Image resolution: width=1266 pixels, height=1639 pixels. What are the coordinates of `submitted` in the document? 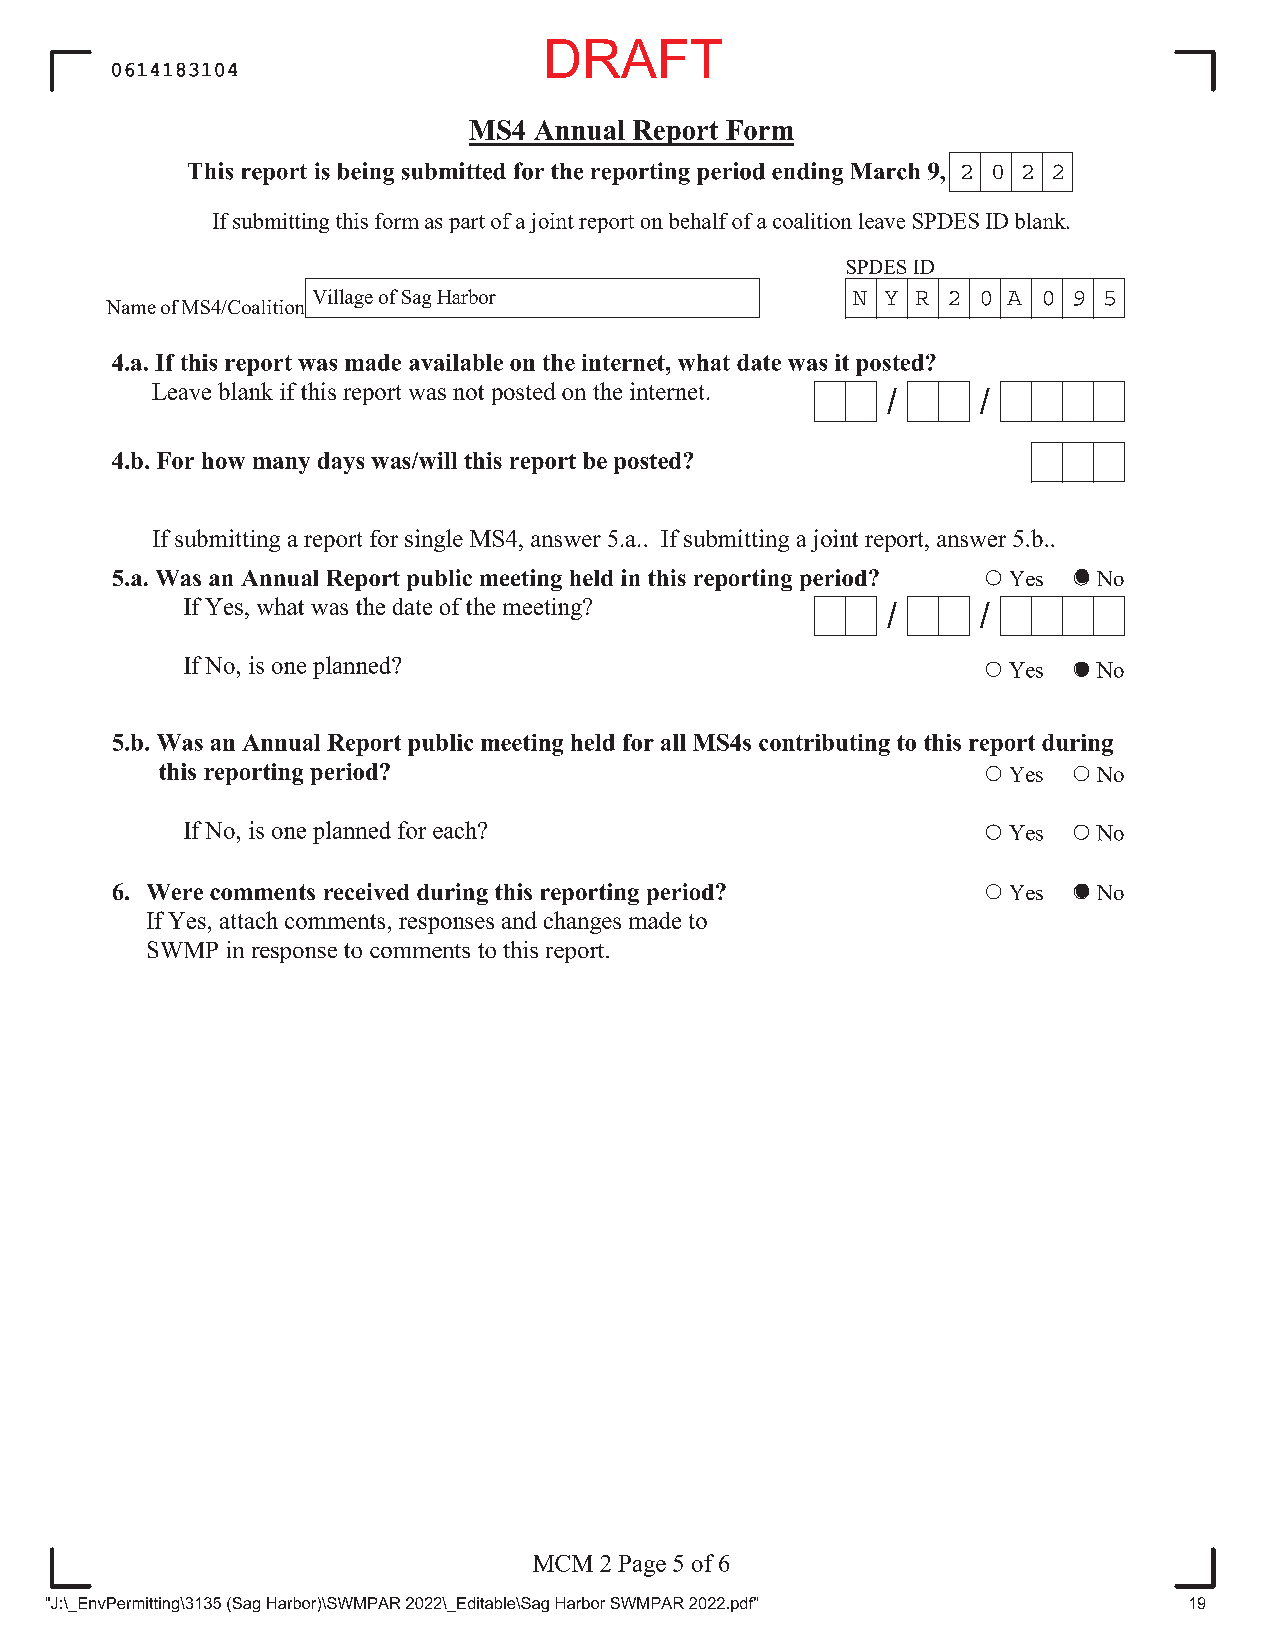 It's located at (454, 171).
